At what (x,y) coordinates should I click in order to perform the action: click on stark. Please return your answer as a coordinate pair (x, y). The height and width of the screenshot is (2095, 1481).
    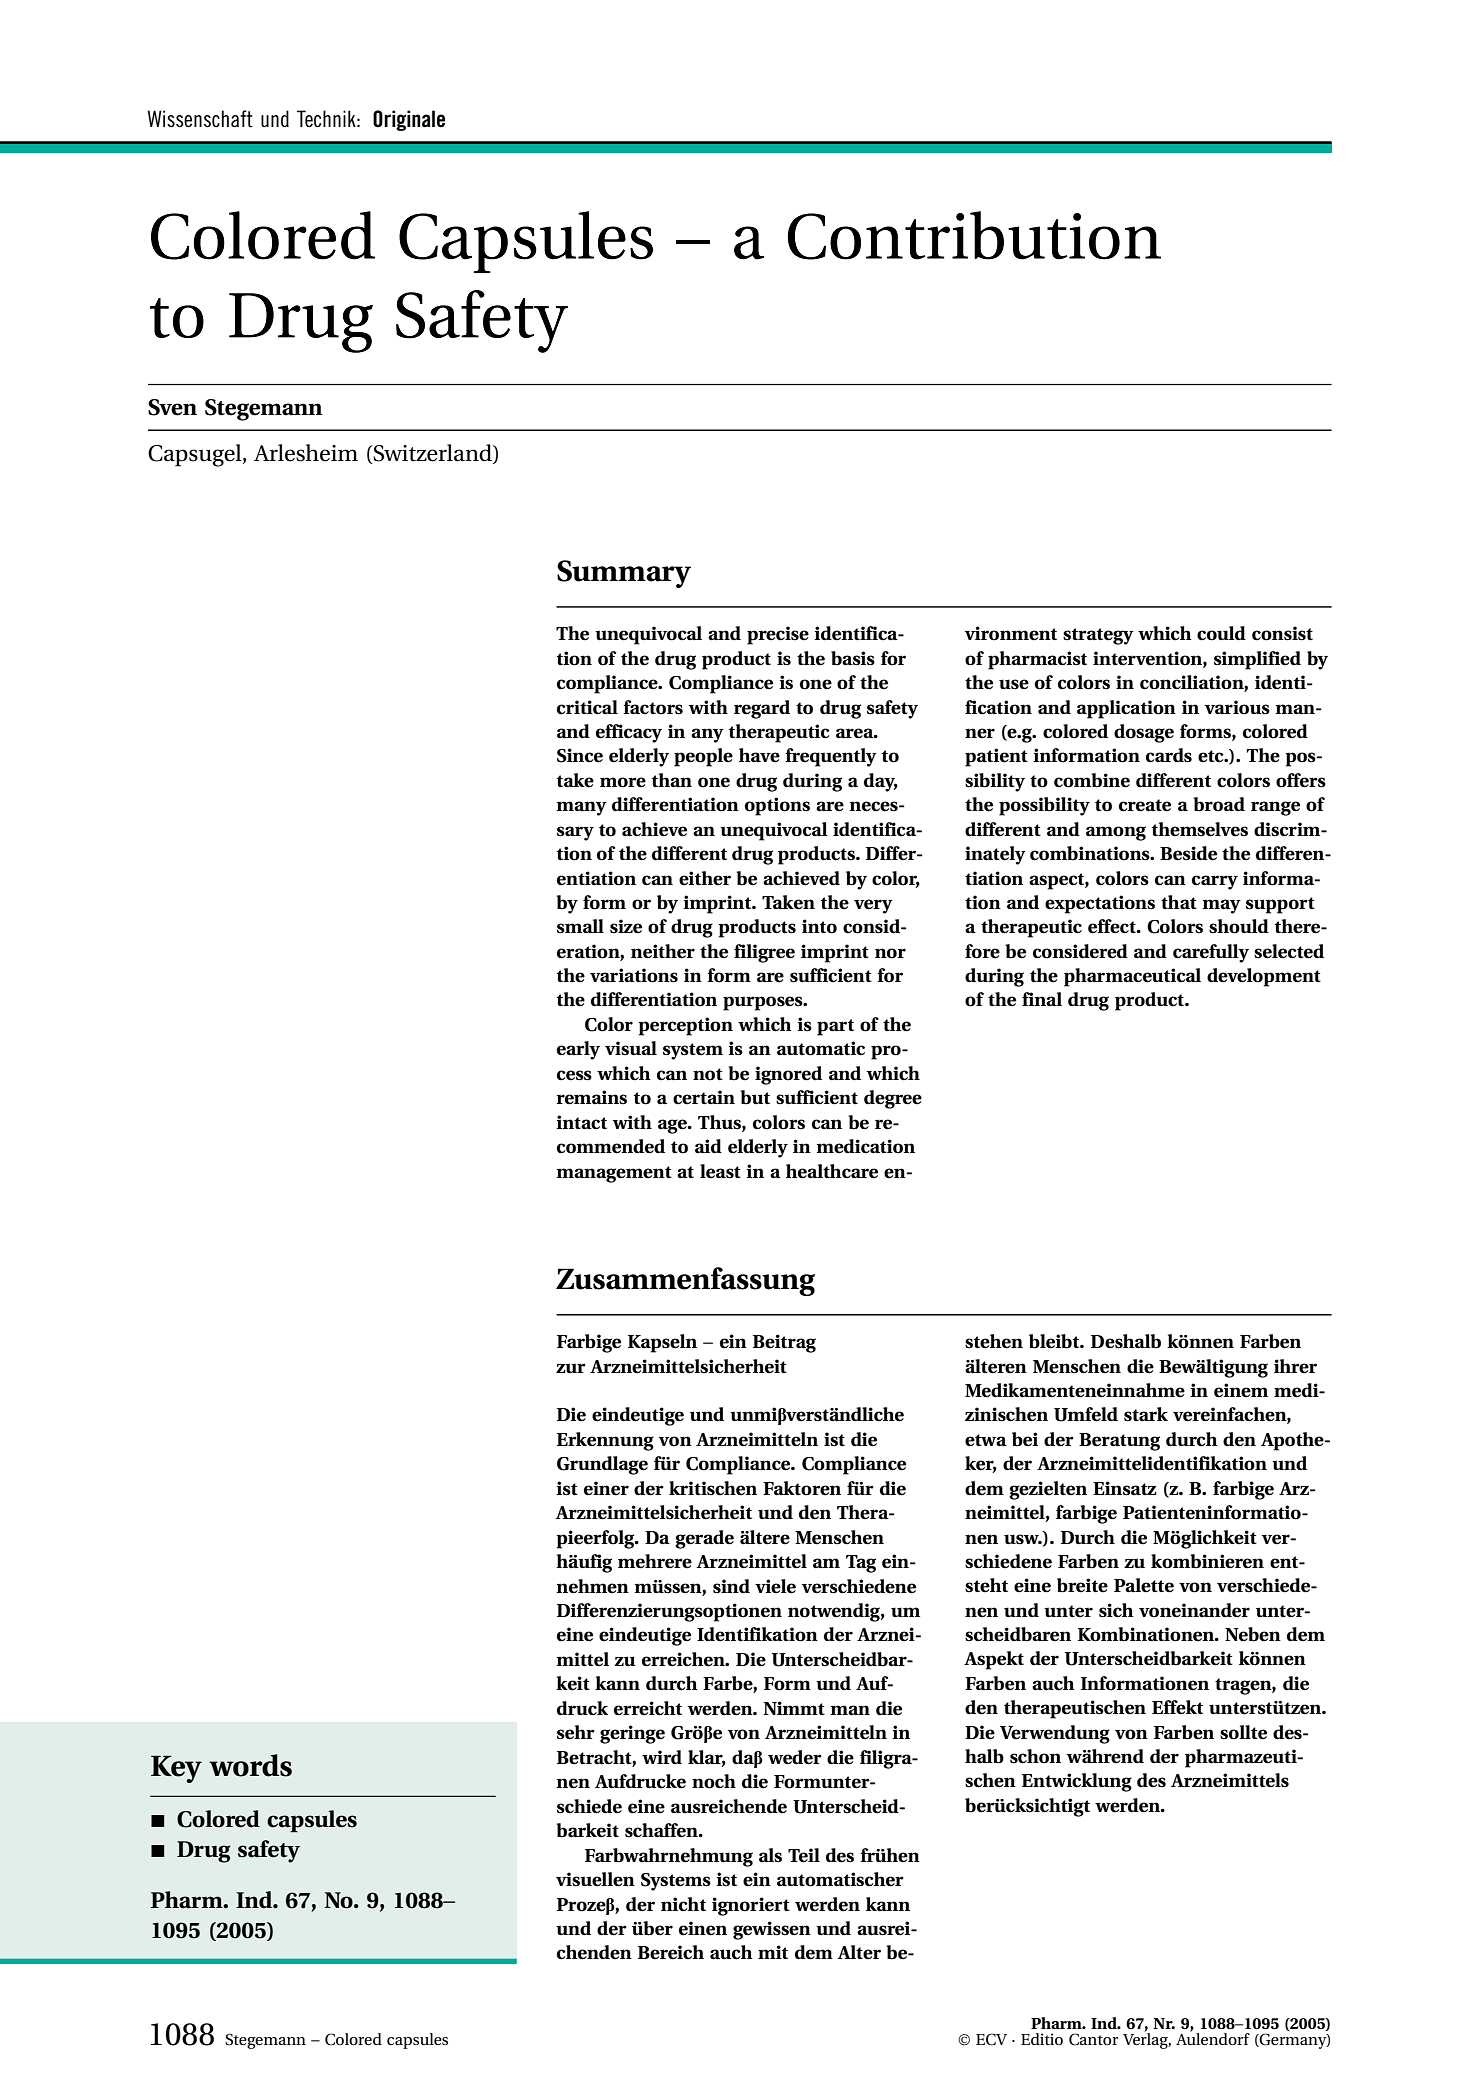
    Looking at the image, I should click on (1146, 1414).
